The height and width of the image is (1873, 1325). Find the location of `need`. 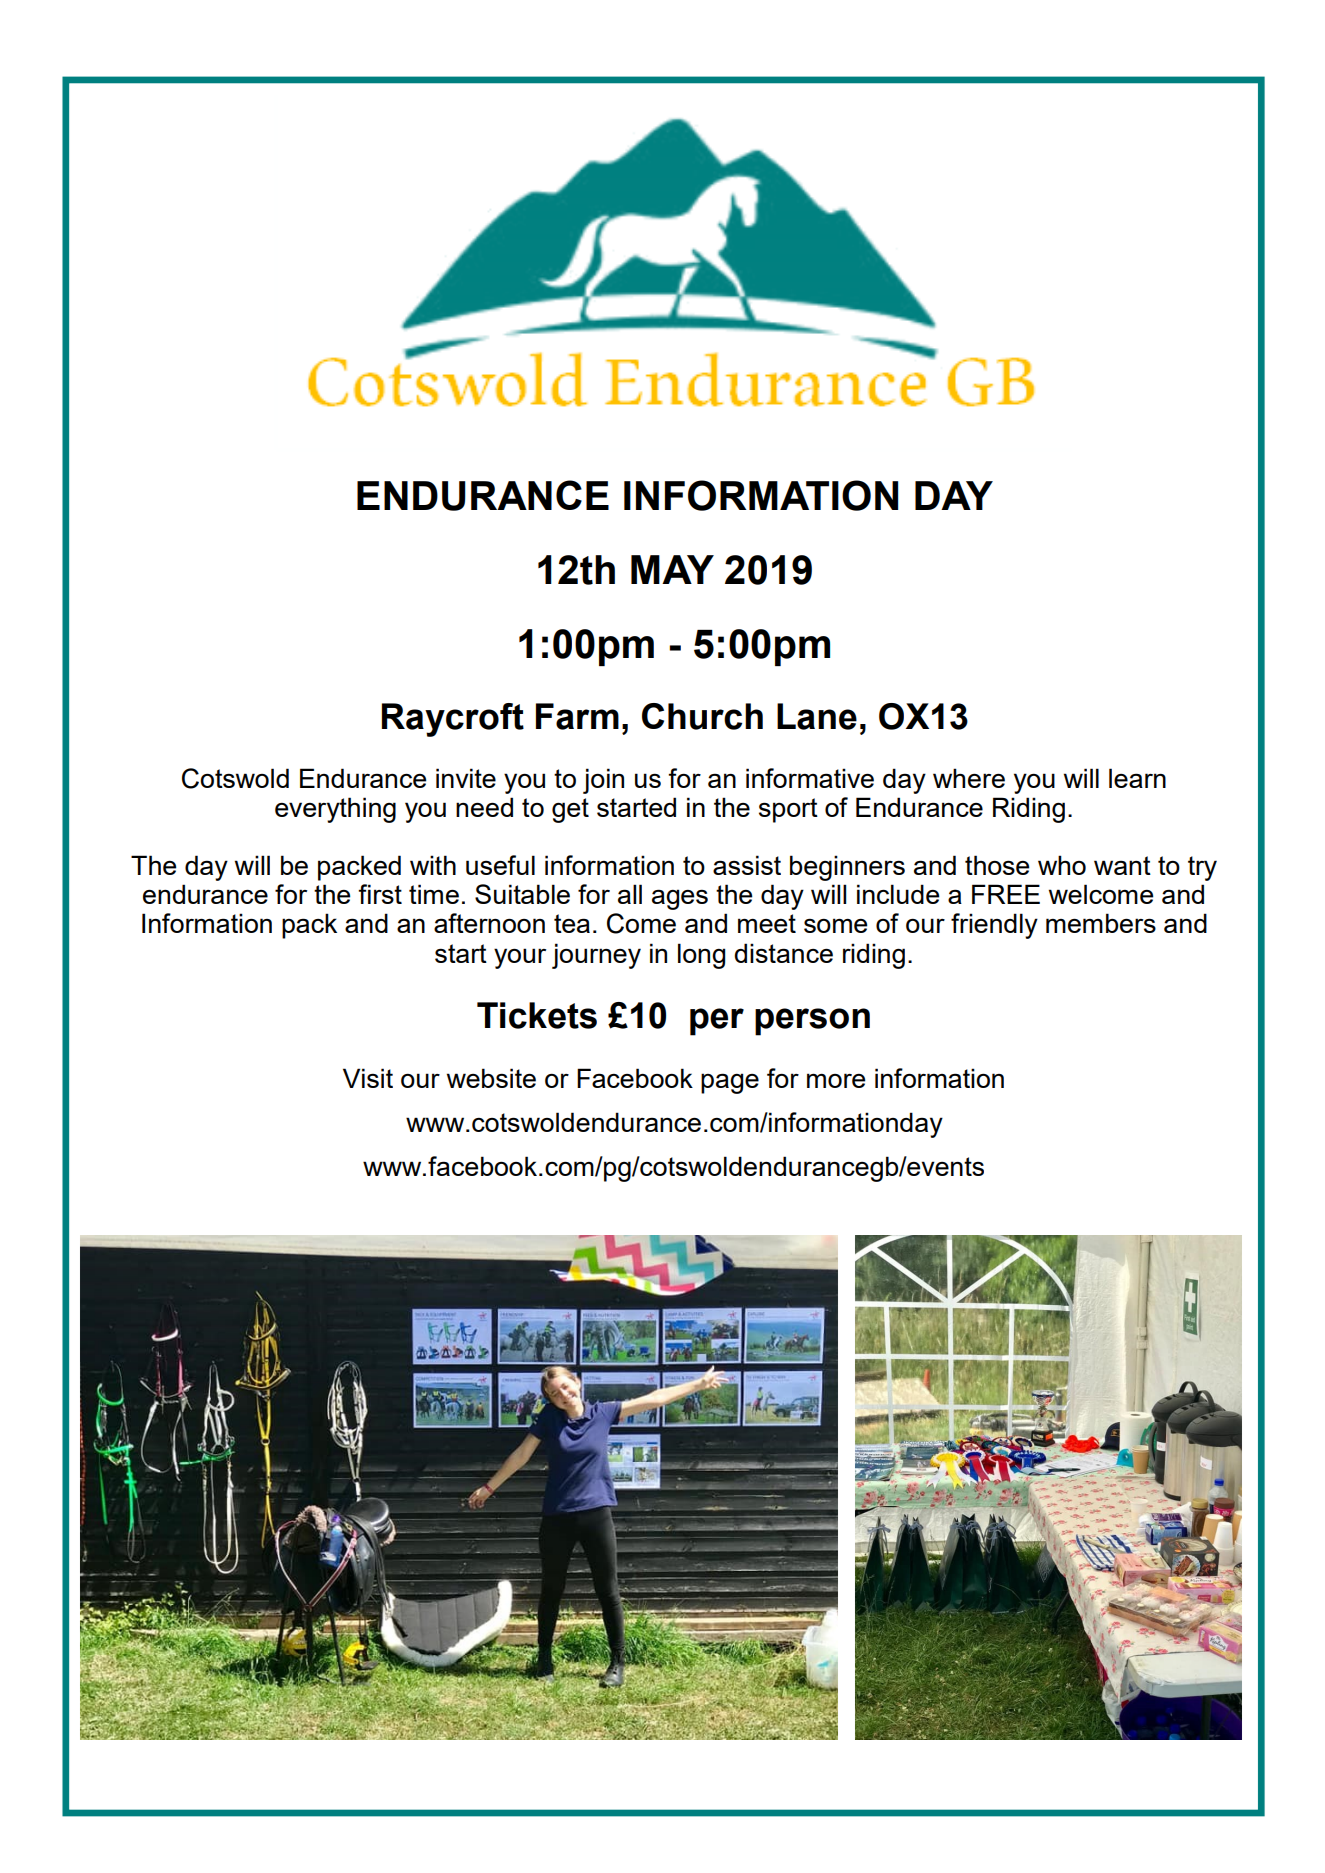

need is located at coordinates (484, 807).
